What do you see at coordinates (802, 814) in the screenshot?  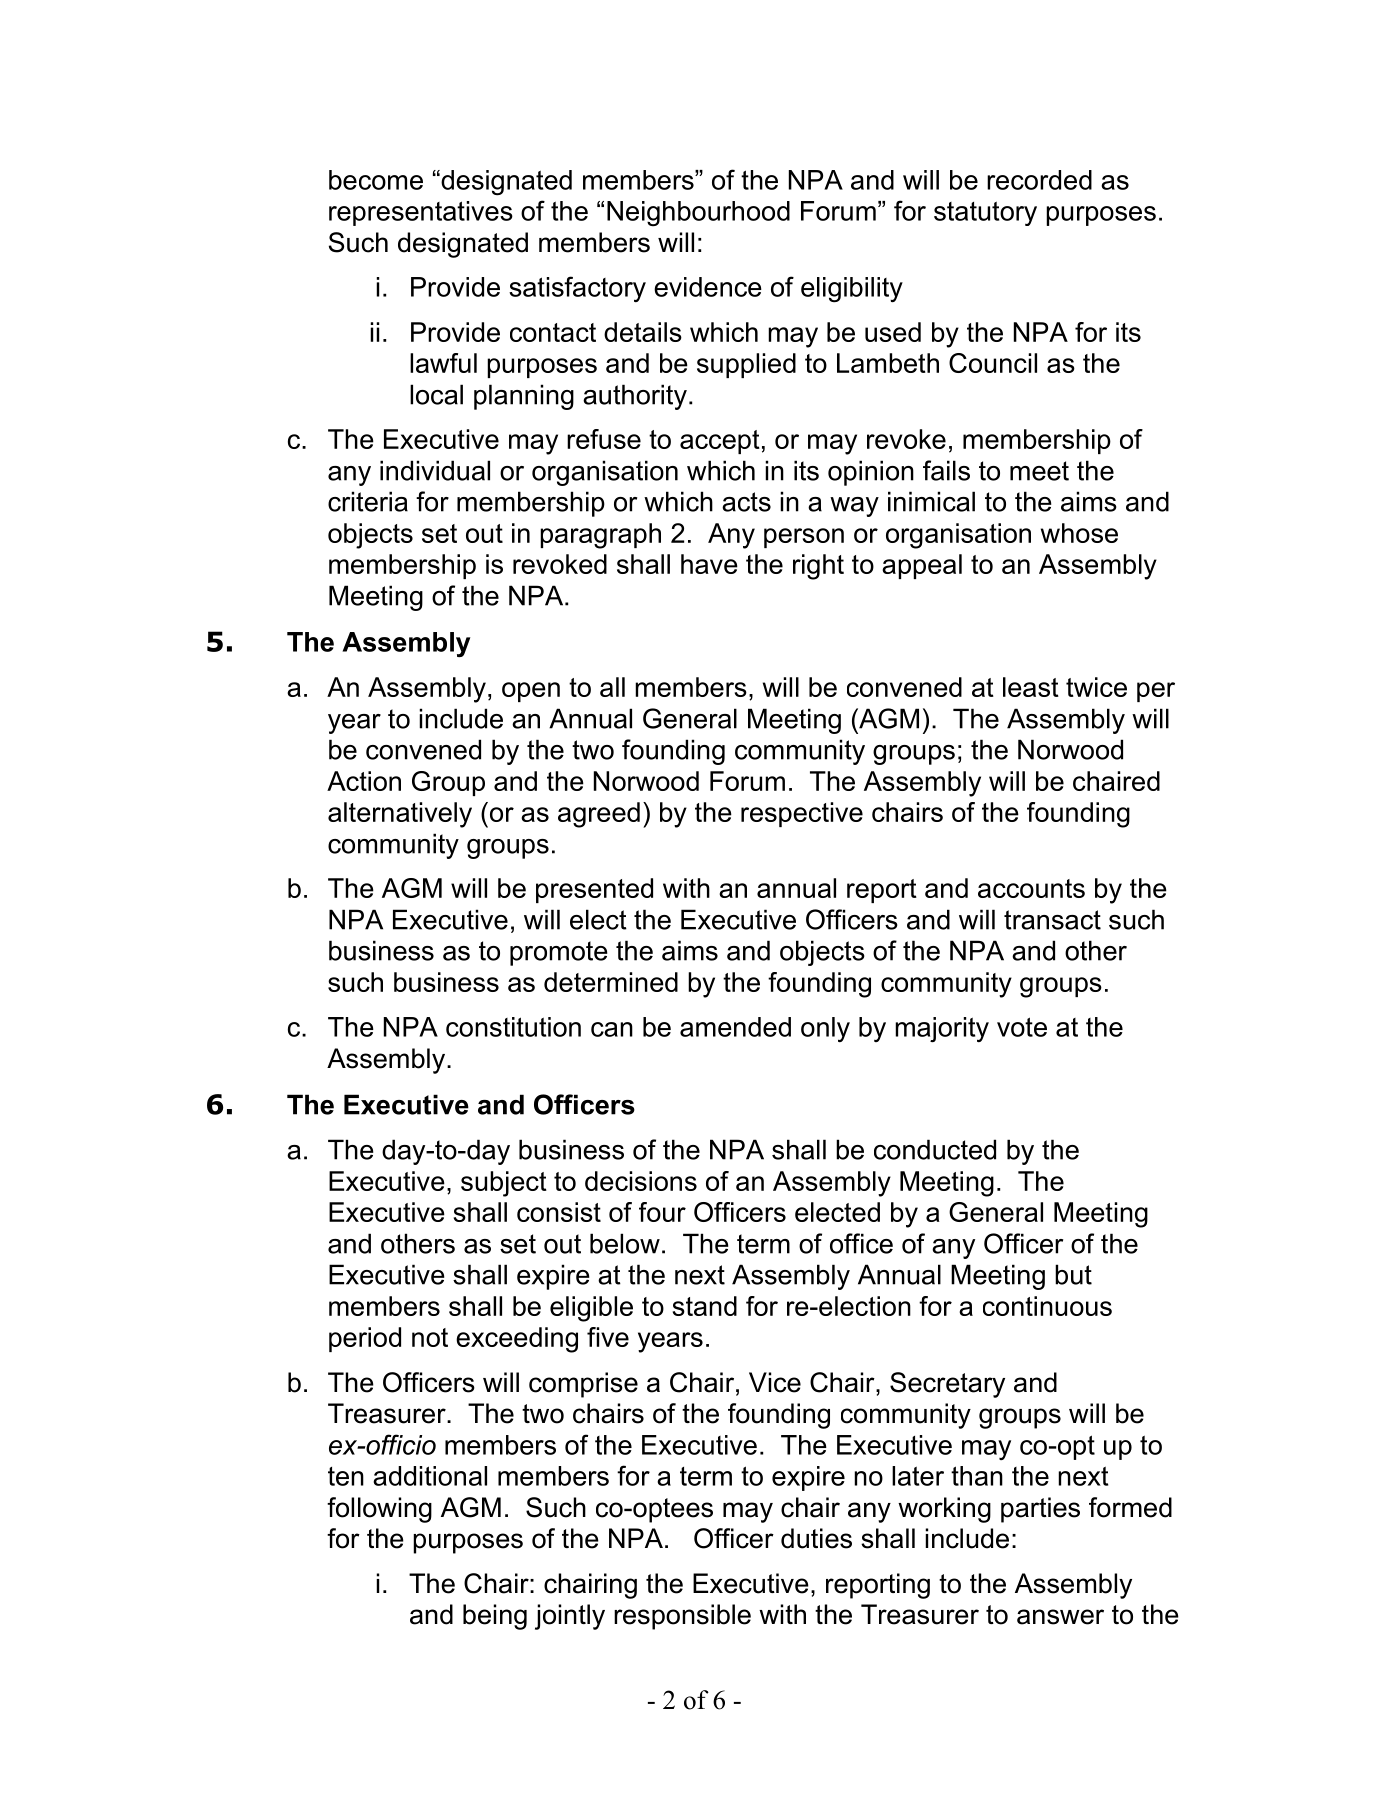 I see `respective` at bounding box center [802, 814].
